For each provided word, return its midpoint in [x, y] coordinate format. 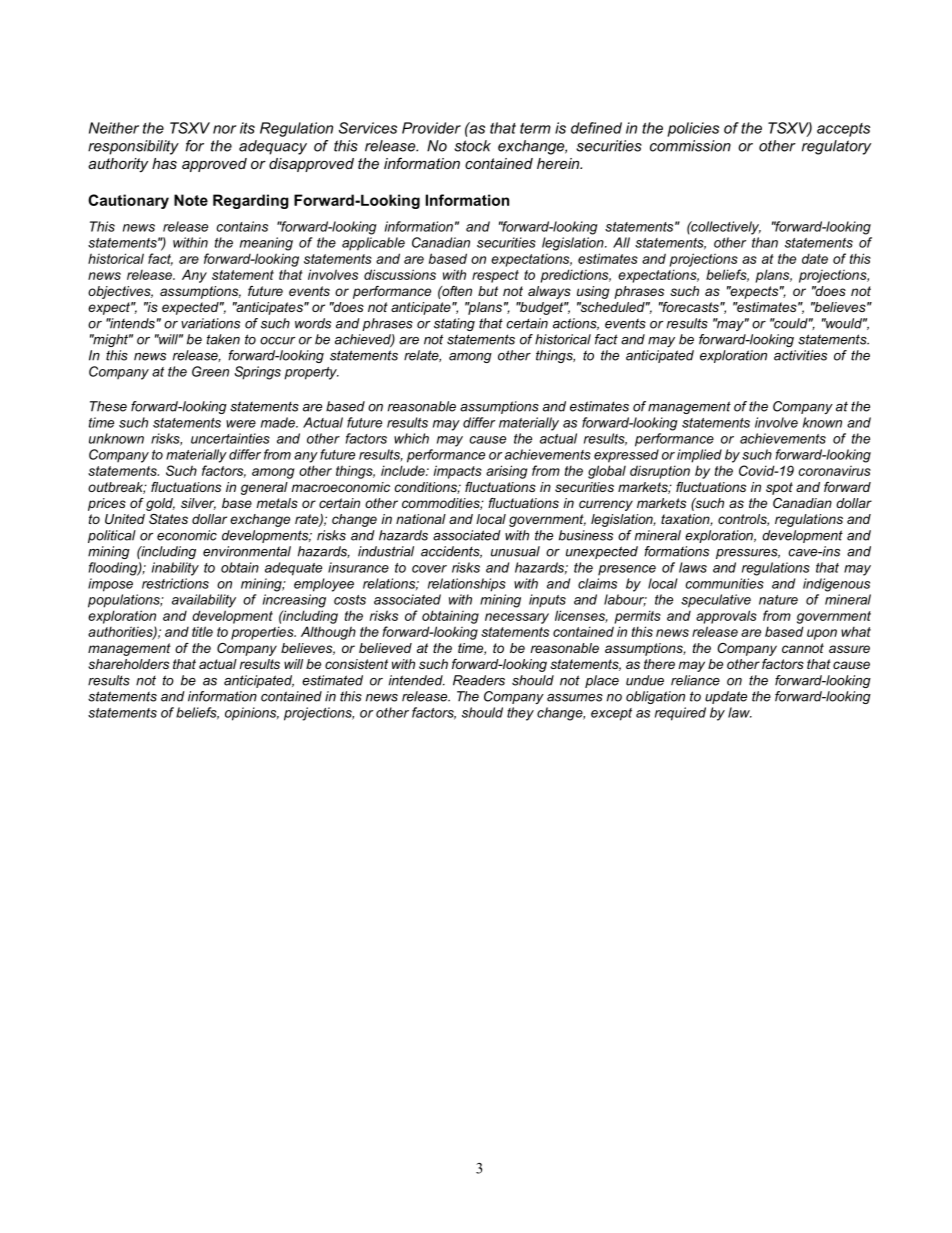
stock [472, 146]
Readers [479, 680]
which [411, 438]
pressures [748, 554]
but [488, 291]
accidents [451, 552]
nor [225, 129]
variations [210, 323]
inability [175, 569]
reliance [695, 680]
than [765, 242]
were [241, 424]
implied [699, 456]
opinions [252, 714]
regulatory [836, 147]
